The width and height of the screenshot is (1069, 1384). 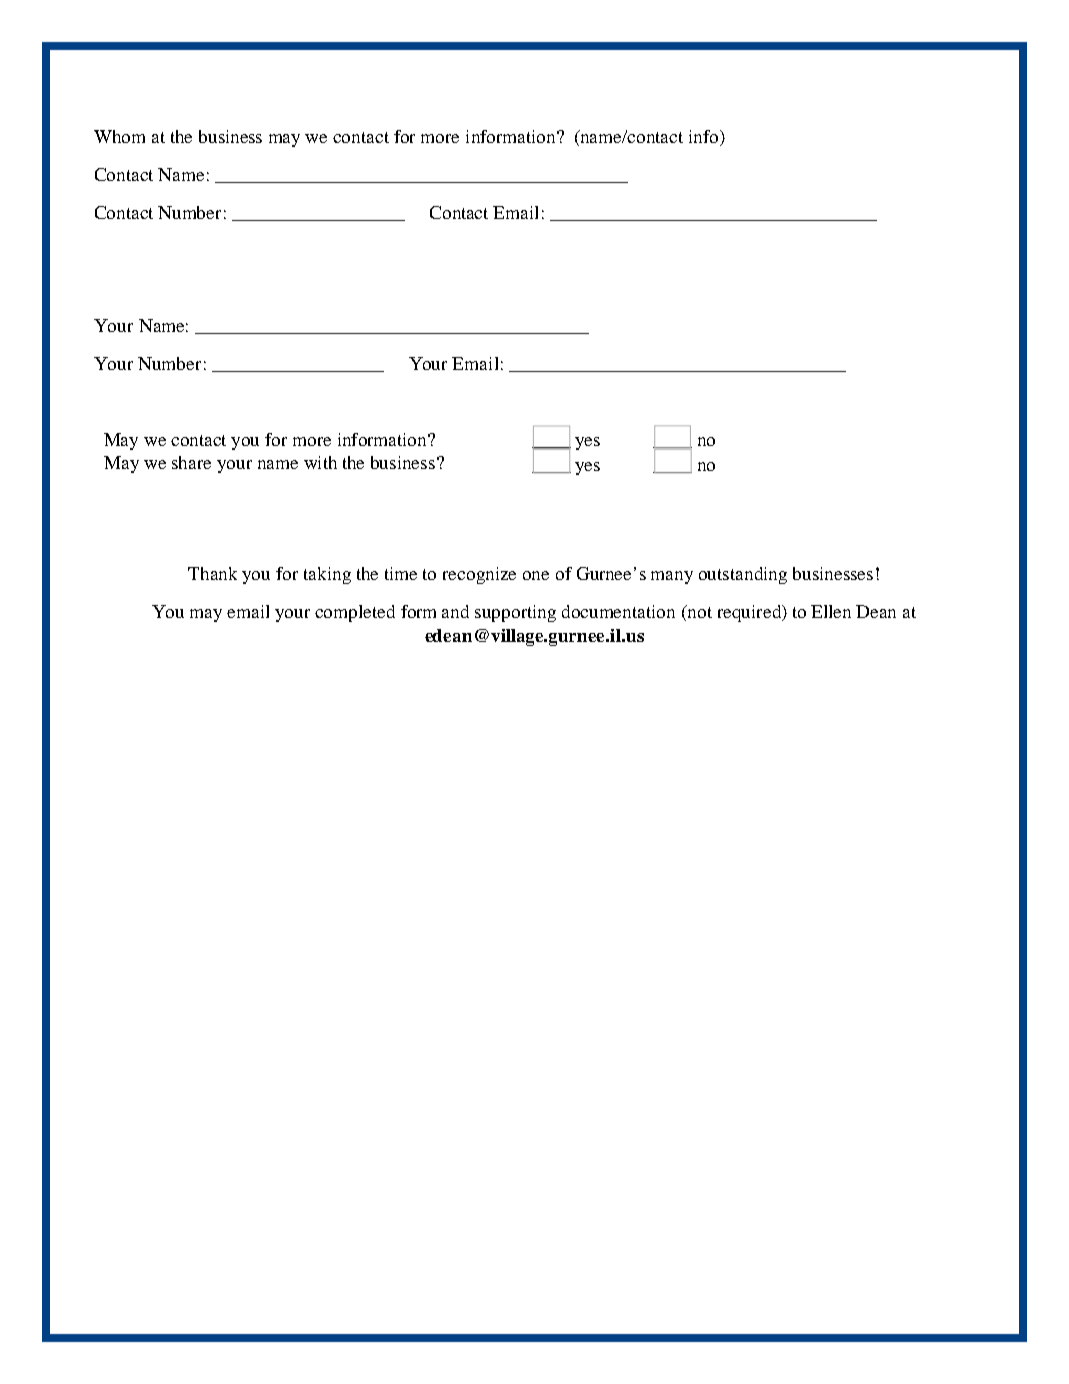 What do you see at coordinates (119, 136) in the screenshot?
I see `Whom` at bounding box center [119, 136].
